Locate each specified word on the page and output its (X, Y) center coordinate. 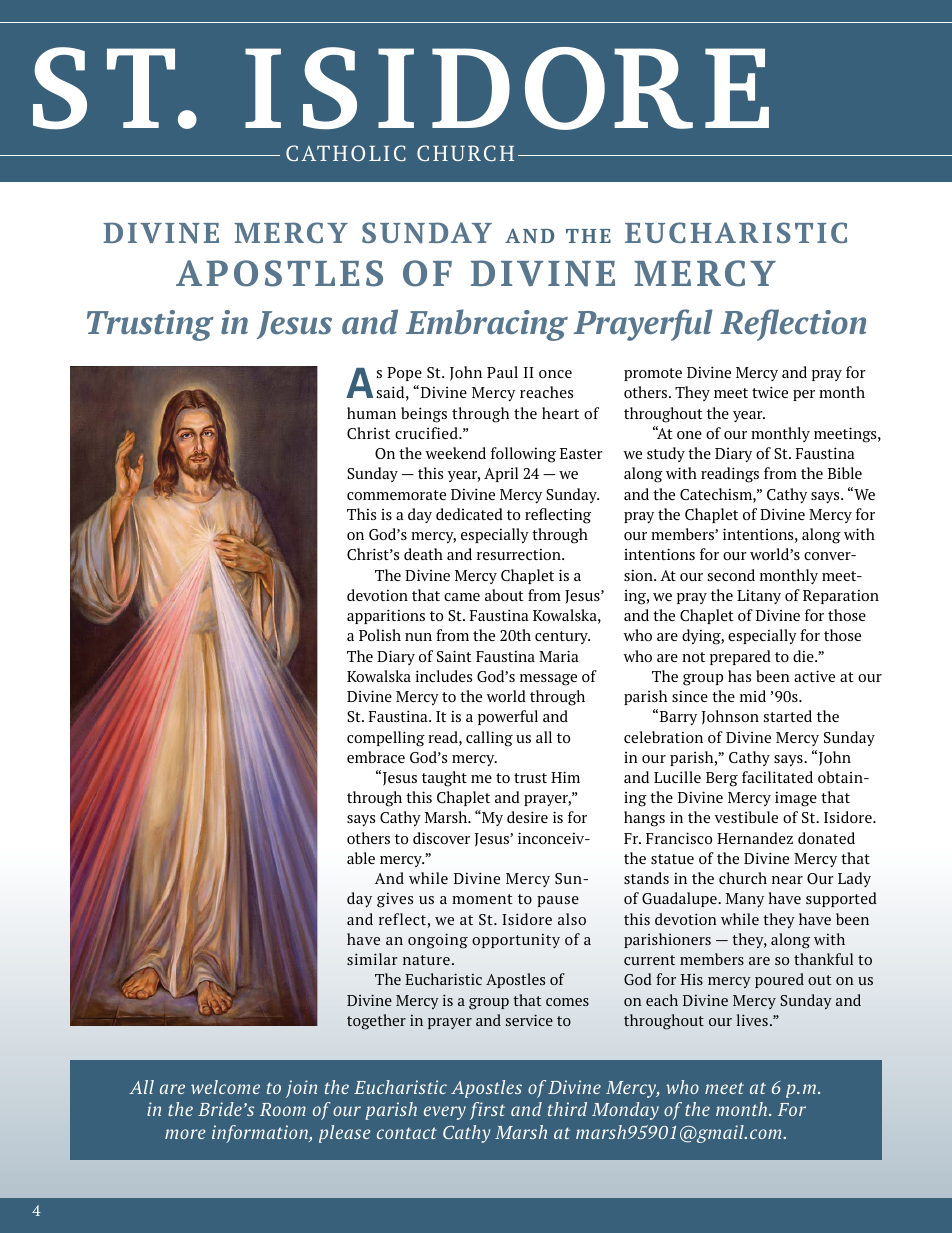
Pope (404, 374)
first (487, 1111)
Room (283, 1109)
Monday (625, 1111)
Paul (502, 372)
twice (770, 392)
